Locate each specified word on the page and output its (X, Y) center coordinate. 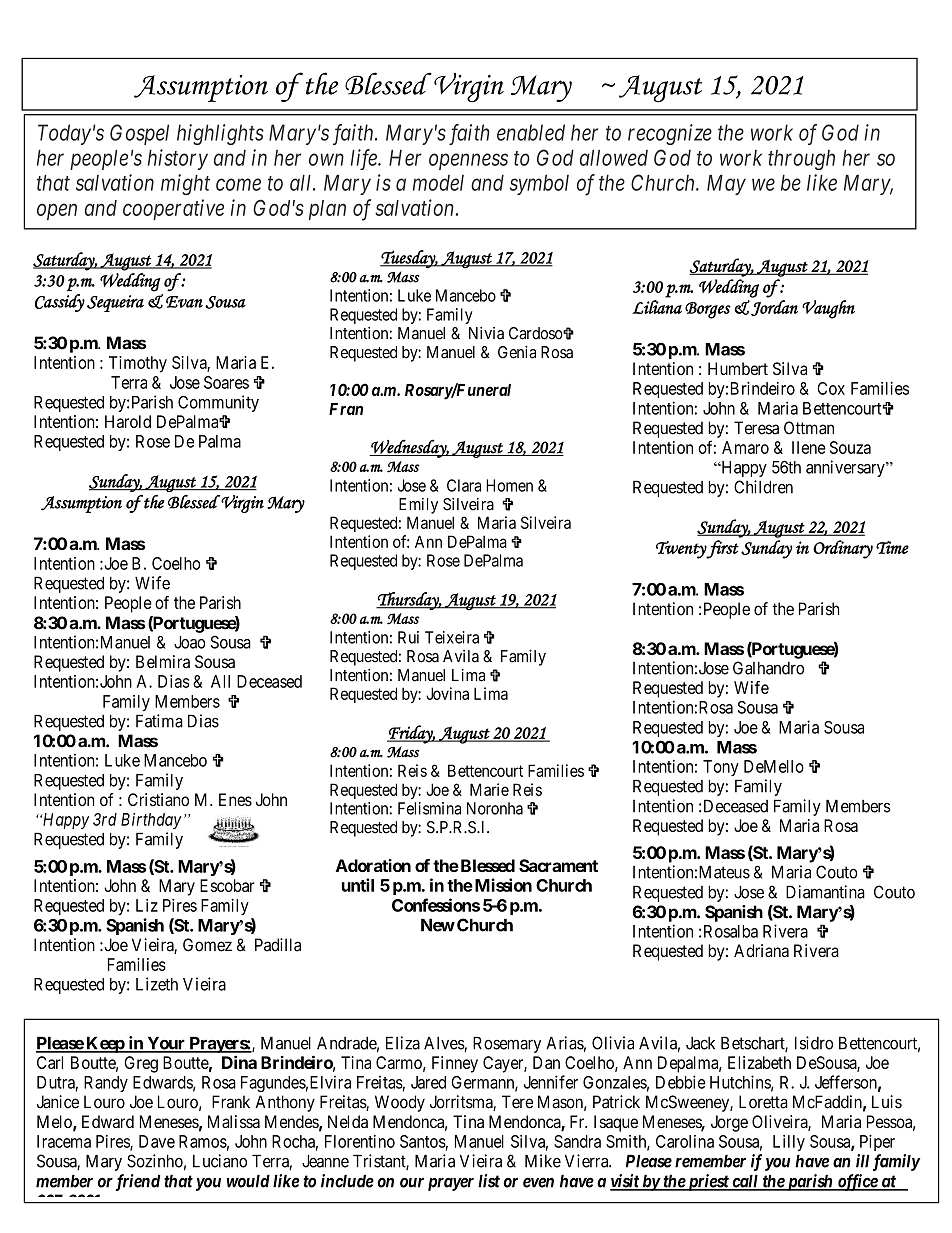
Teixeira (452, 637)
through (801, 160)
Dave (157, 1141)
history (178, 159)
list (489, 1181)
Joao (189, 642)
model (438, 183)
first (722, 549)
